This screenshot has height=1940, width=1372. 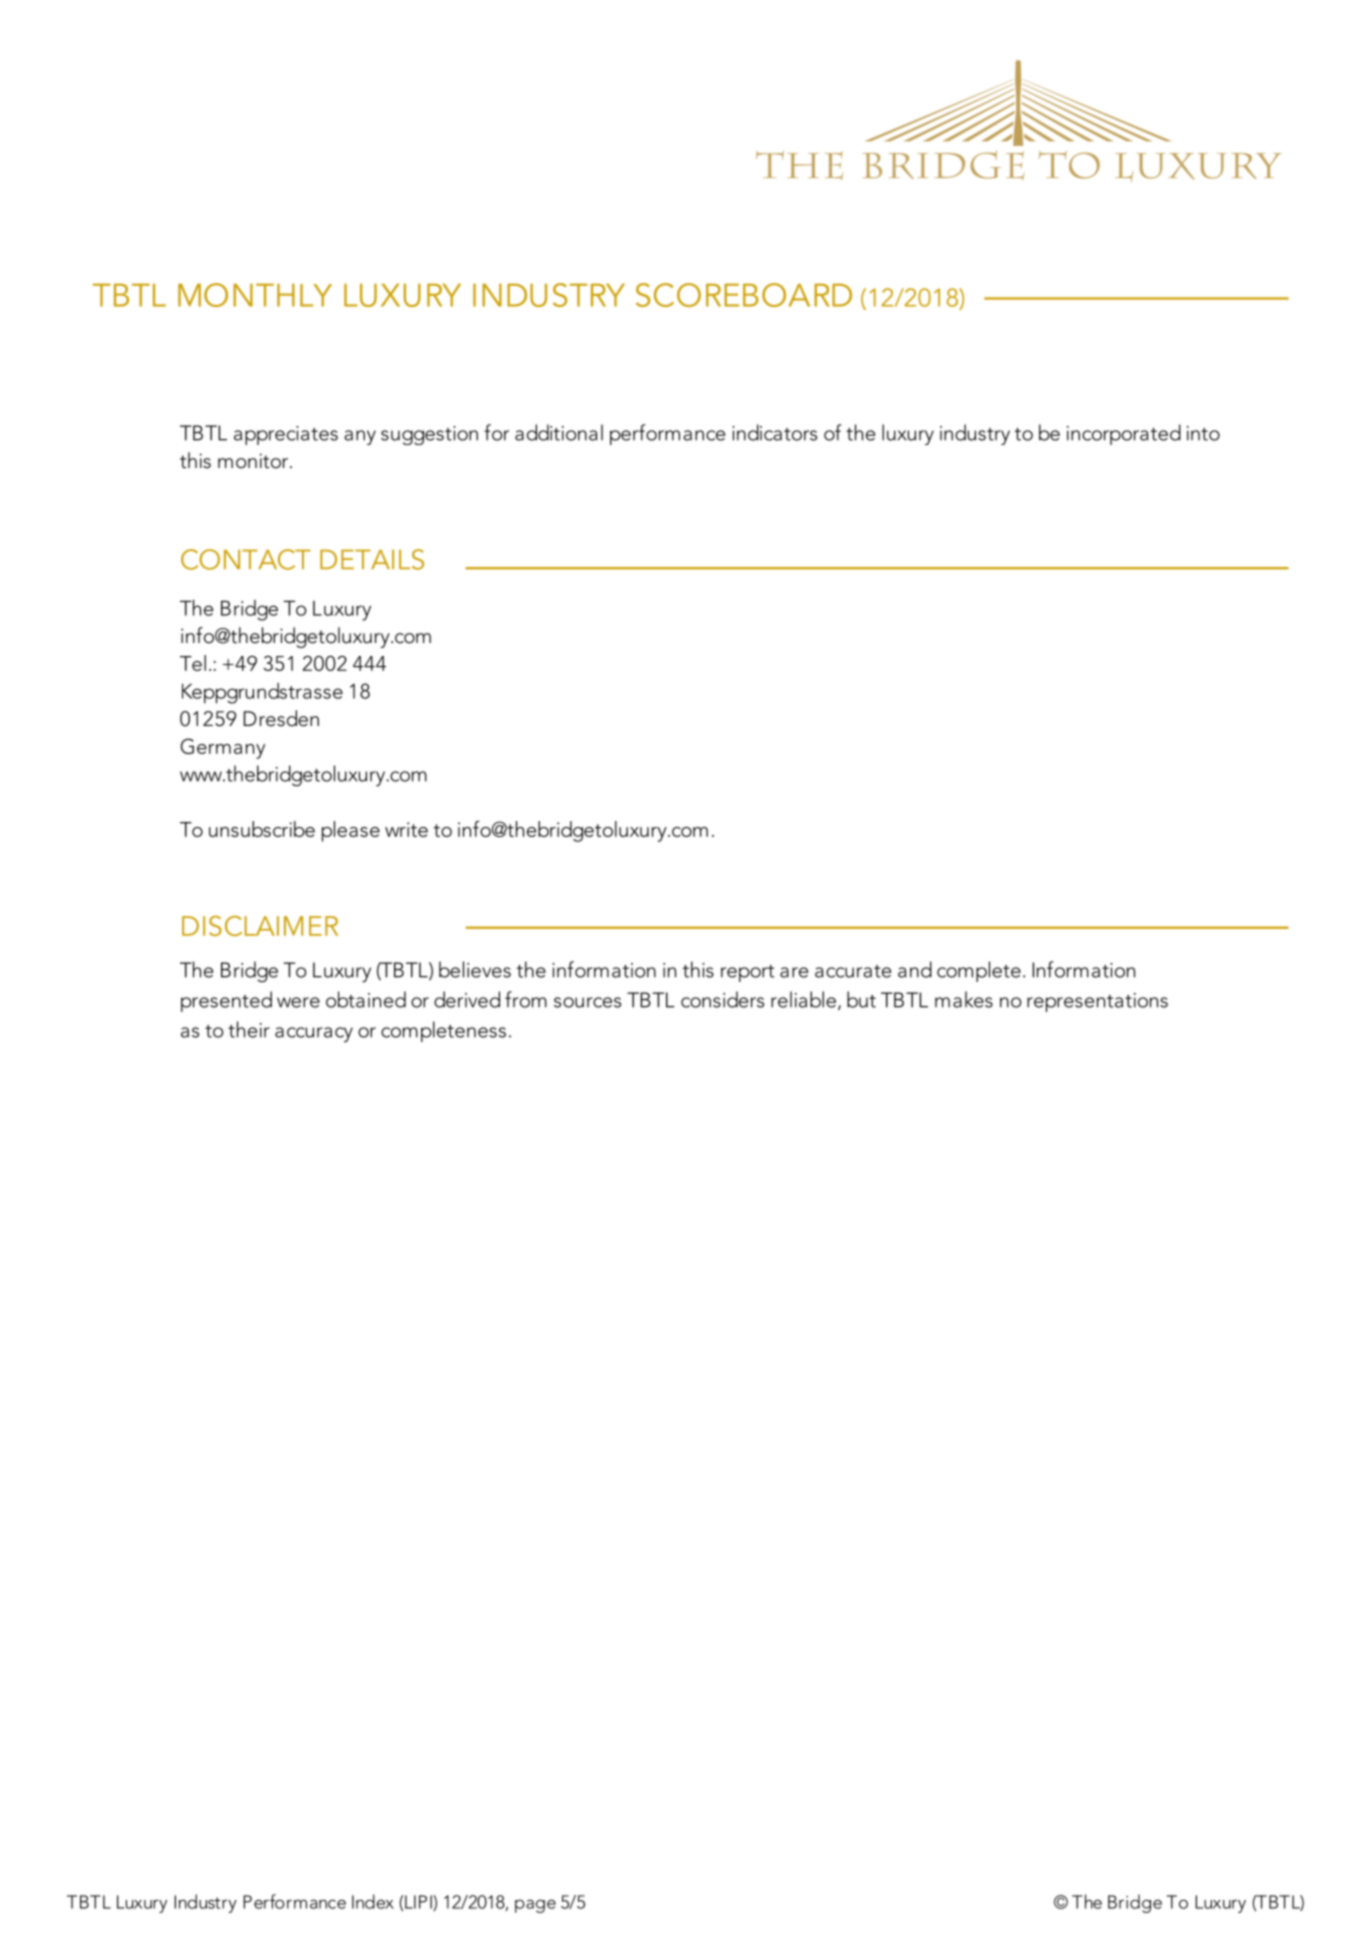 I want to click on makes, so click(x=964, y=999).
